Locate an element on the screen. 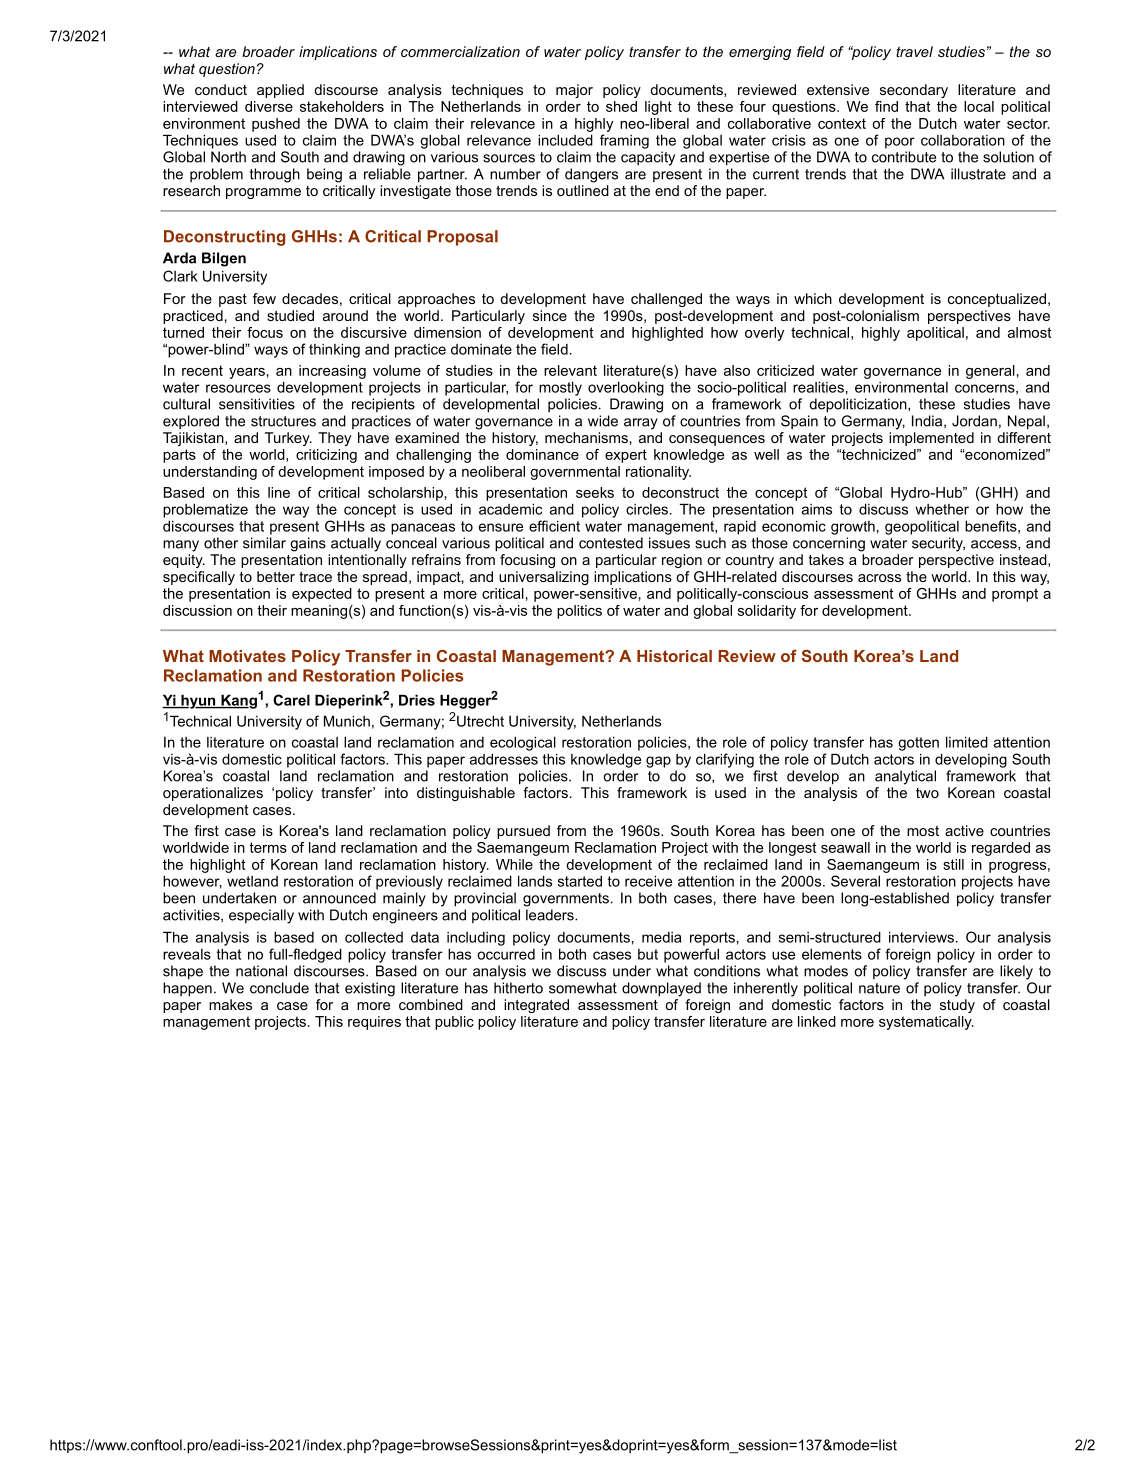 The image size is (1145, 1482). whether is located at coordinates (942, 509).
